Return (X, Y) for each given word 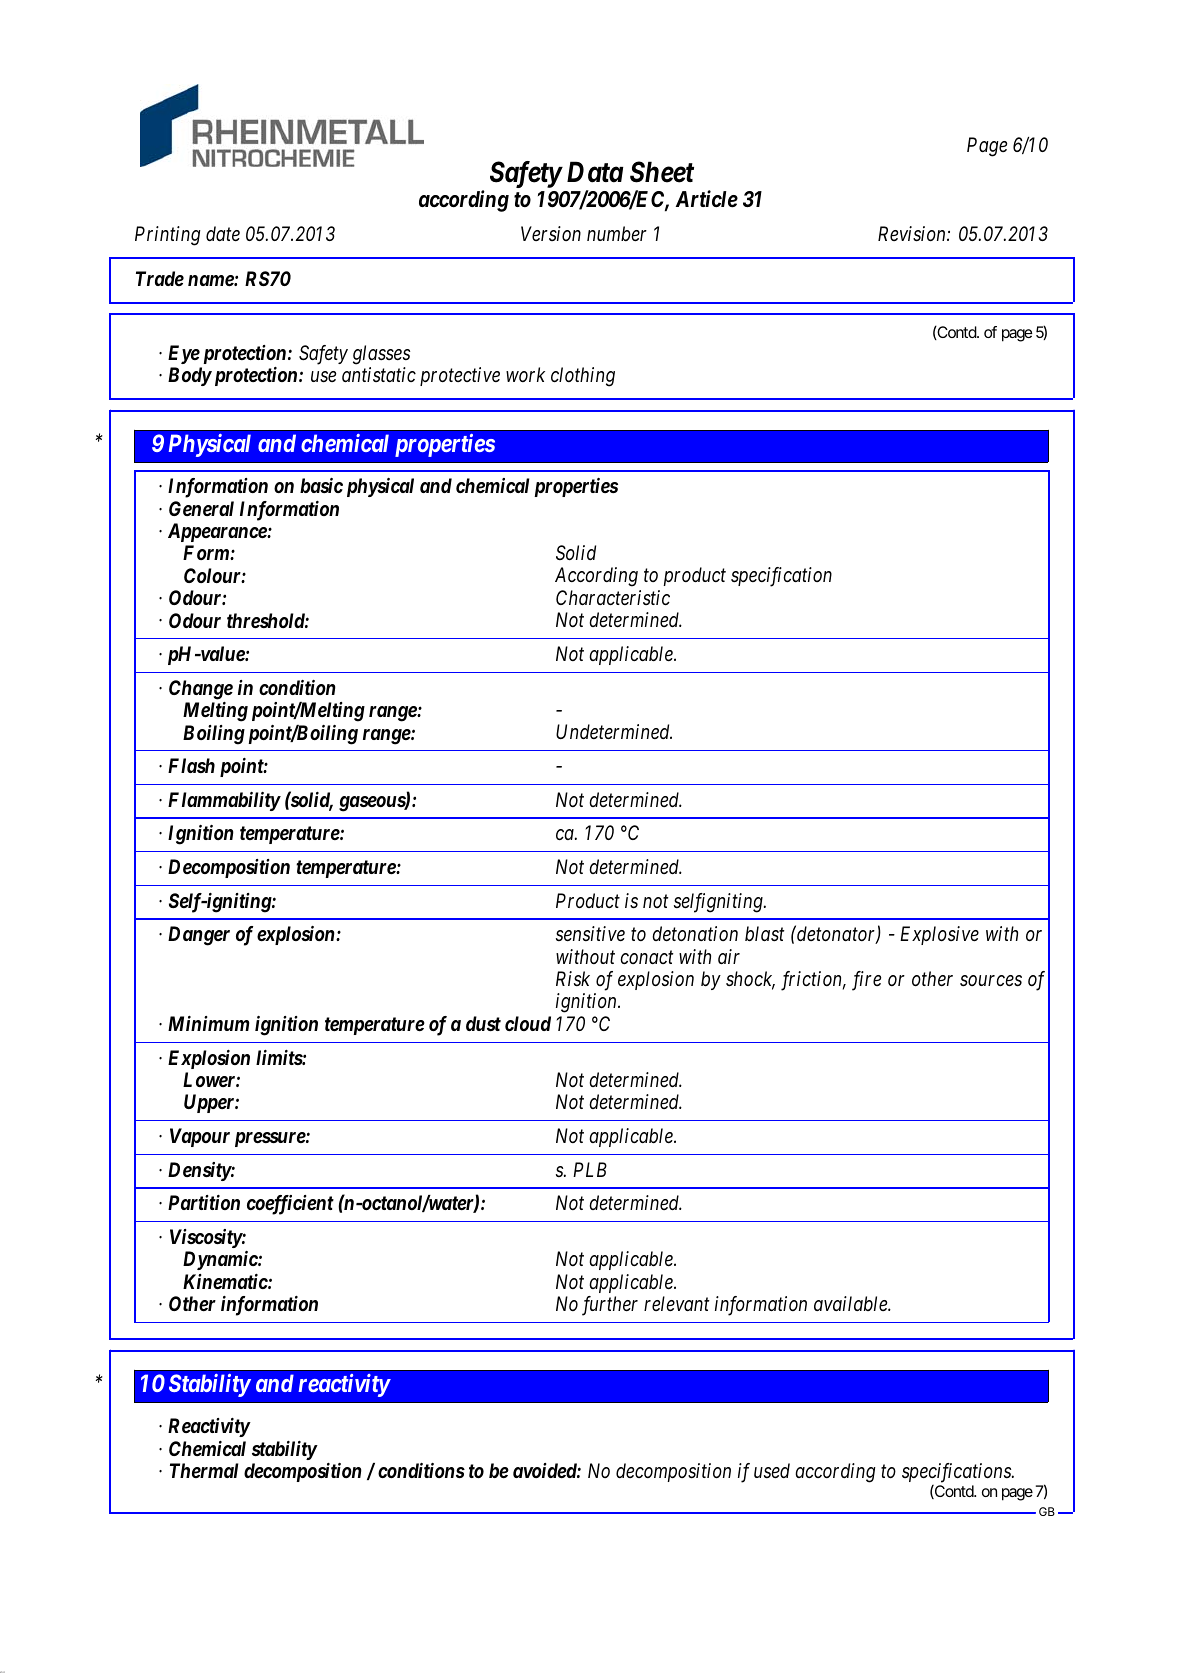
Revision (913, 234)
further (610, 1306)
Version (551, 233)
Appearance (218, 532)
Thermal (204, 1470)
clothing (583, 377)
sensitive (590, 933)
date (223, 233)
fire (866, 981)
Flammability (224, 801)
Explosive (939, 935)
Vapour (200, 1137)
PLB (590, 1169)
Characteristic (613, 597)
